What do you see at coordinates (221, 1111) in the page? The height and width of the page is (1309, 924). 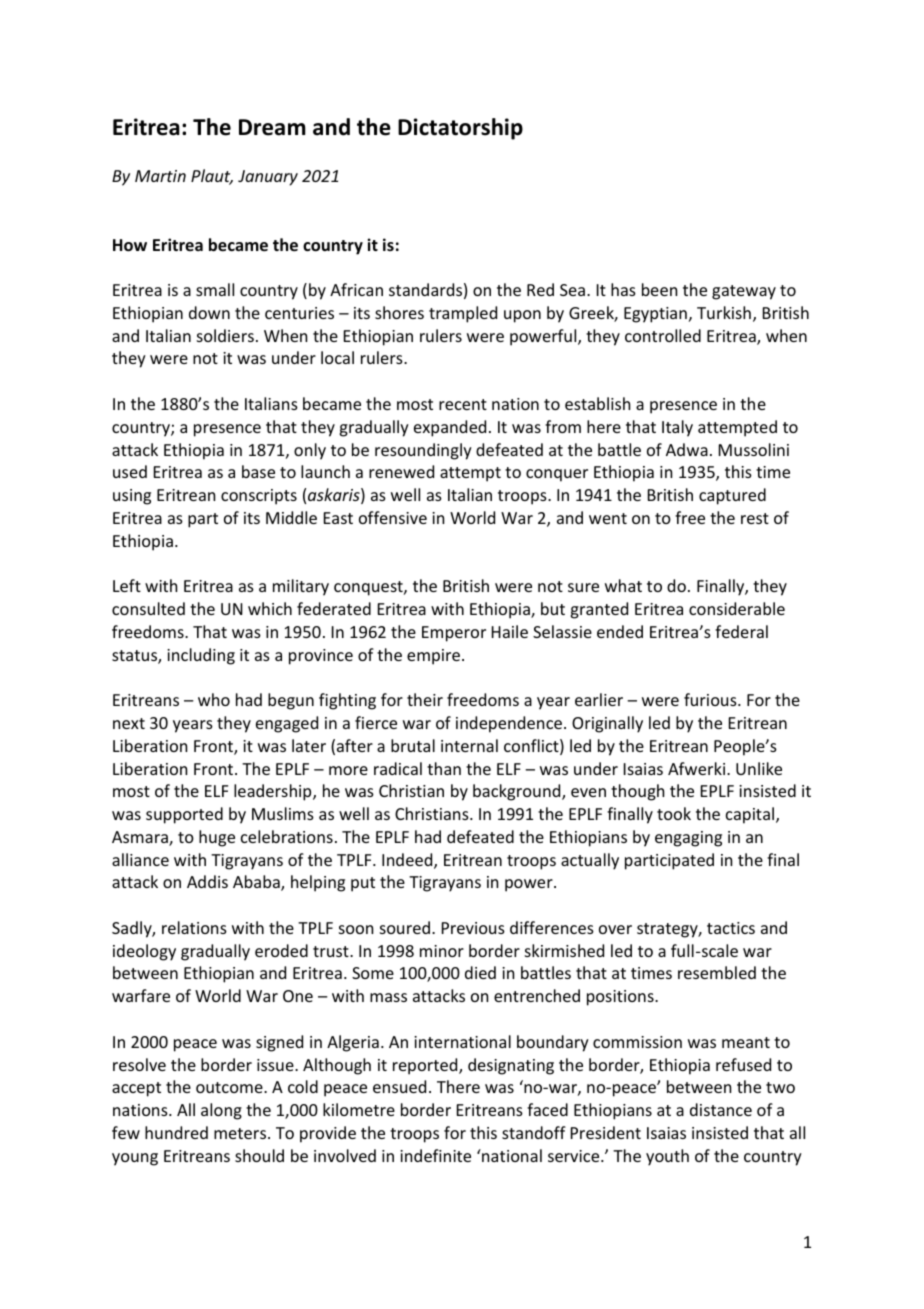 I see `along` at bounding box center [221, 1111].
